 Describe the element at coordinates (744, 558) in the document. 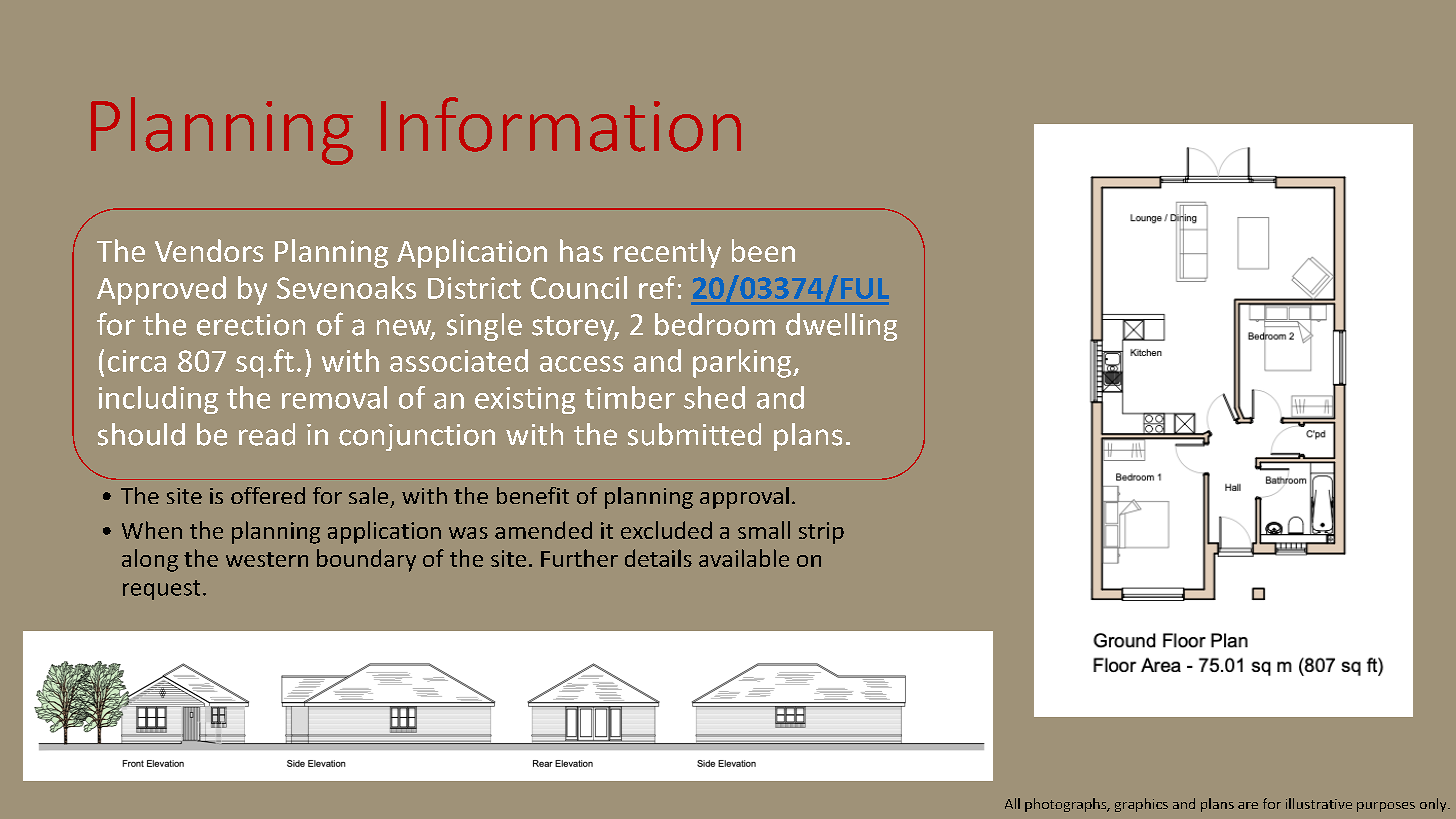

I see `available` at that location.
